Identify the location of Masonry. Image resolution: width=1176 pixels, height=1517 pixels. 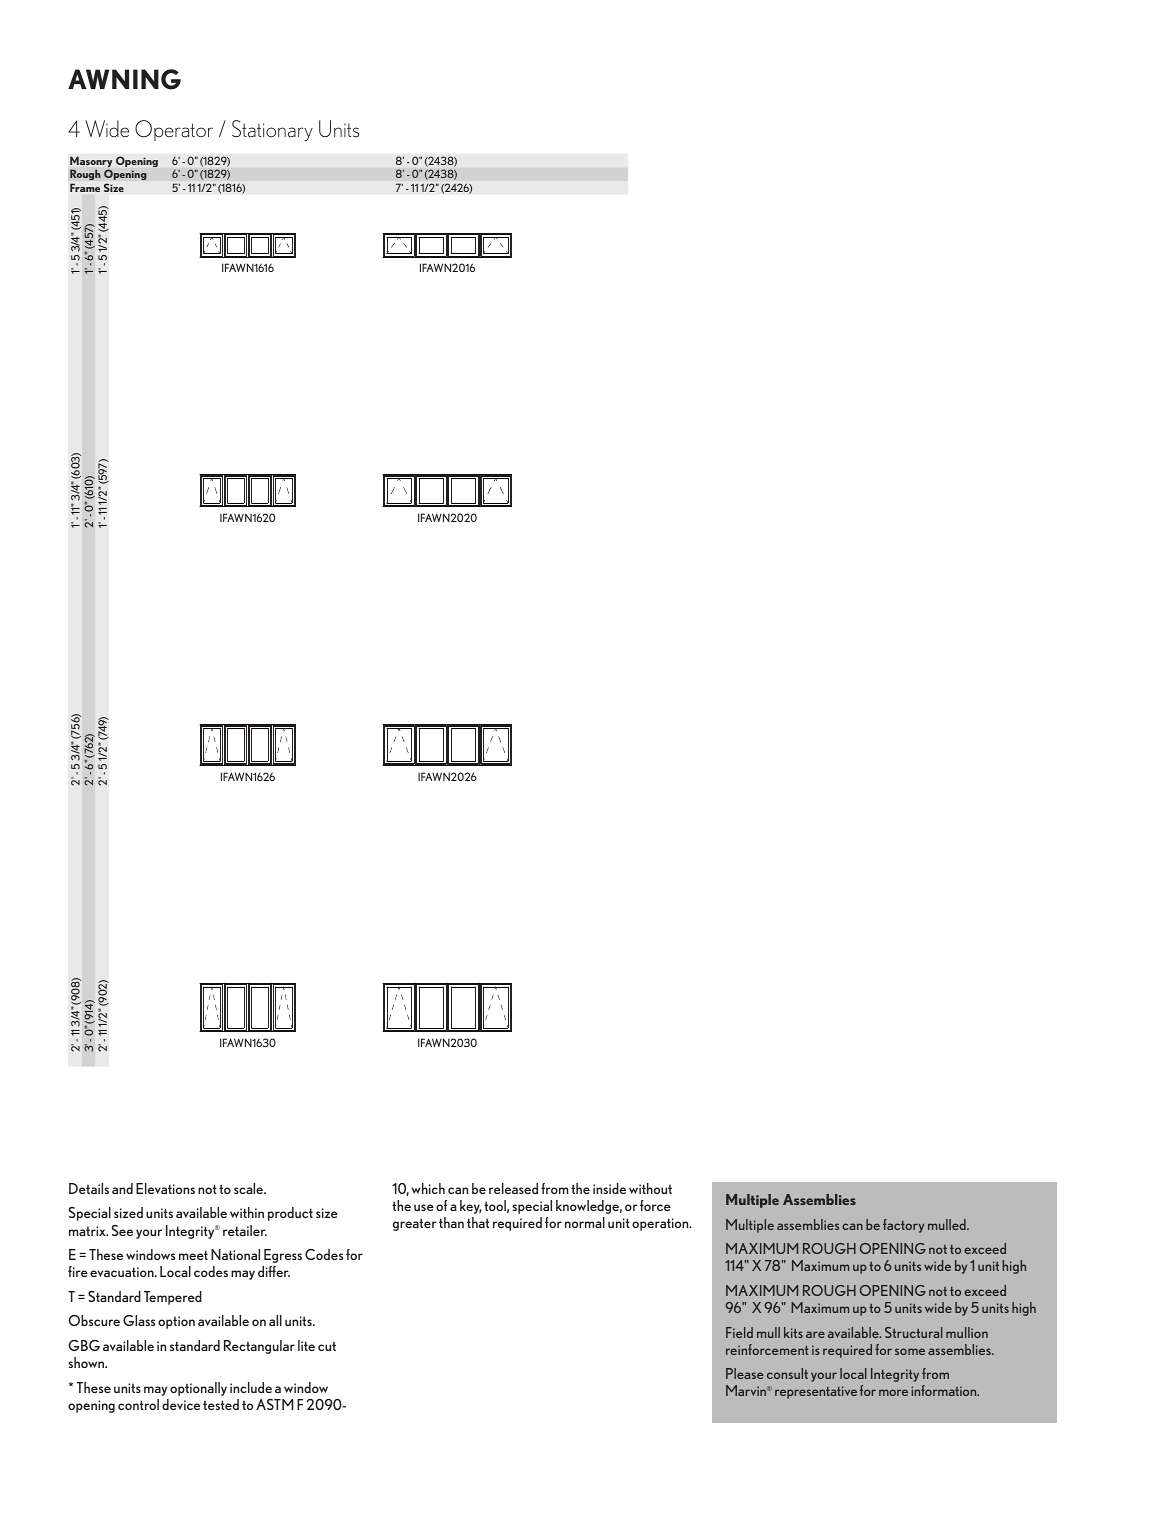
(91, 163).
